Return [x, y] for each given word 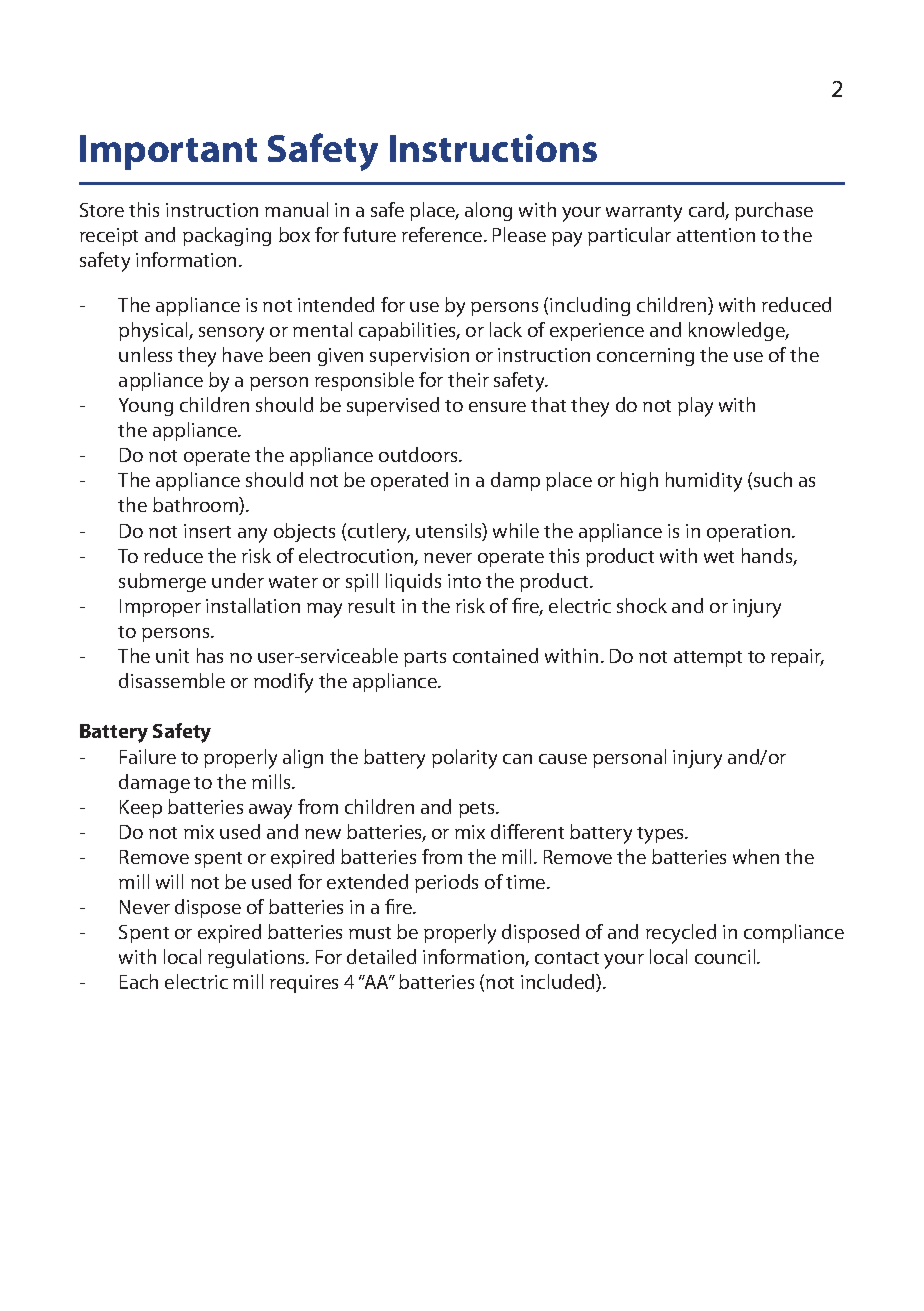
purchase [774, 211]
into [464, 581]
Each [139, 981]
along [488, 211]
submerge [162, 582]
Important [168, 152]
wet [719, 557]
